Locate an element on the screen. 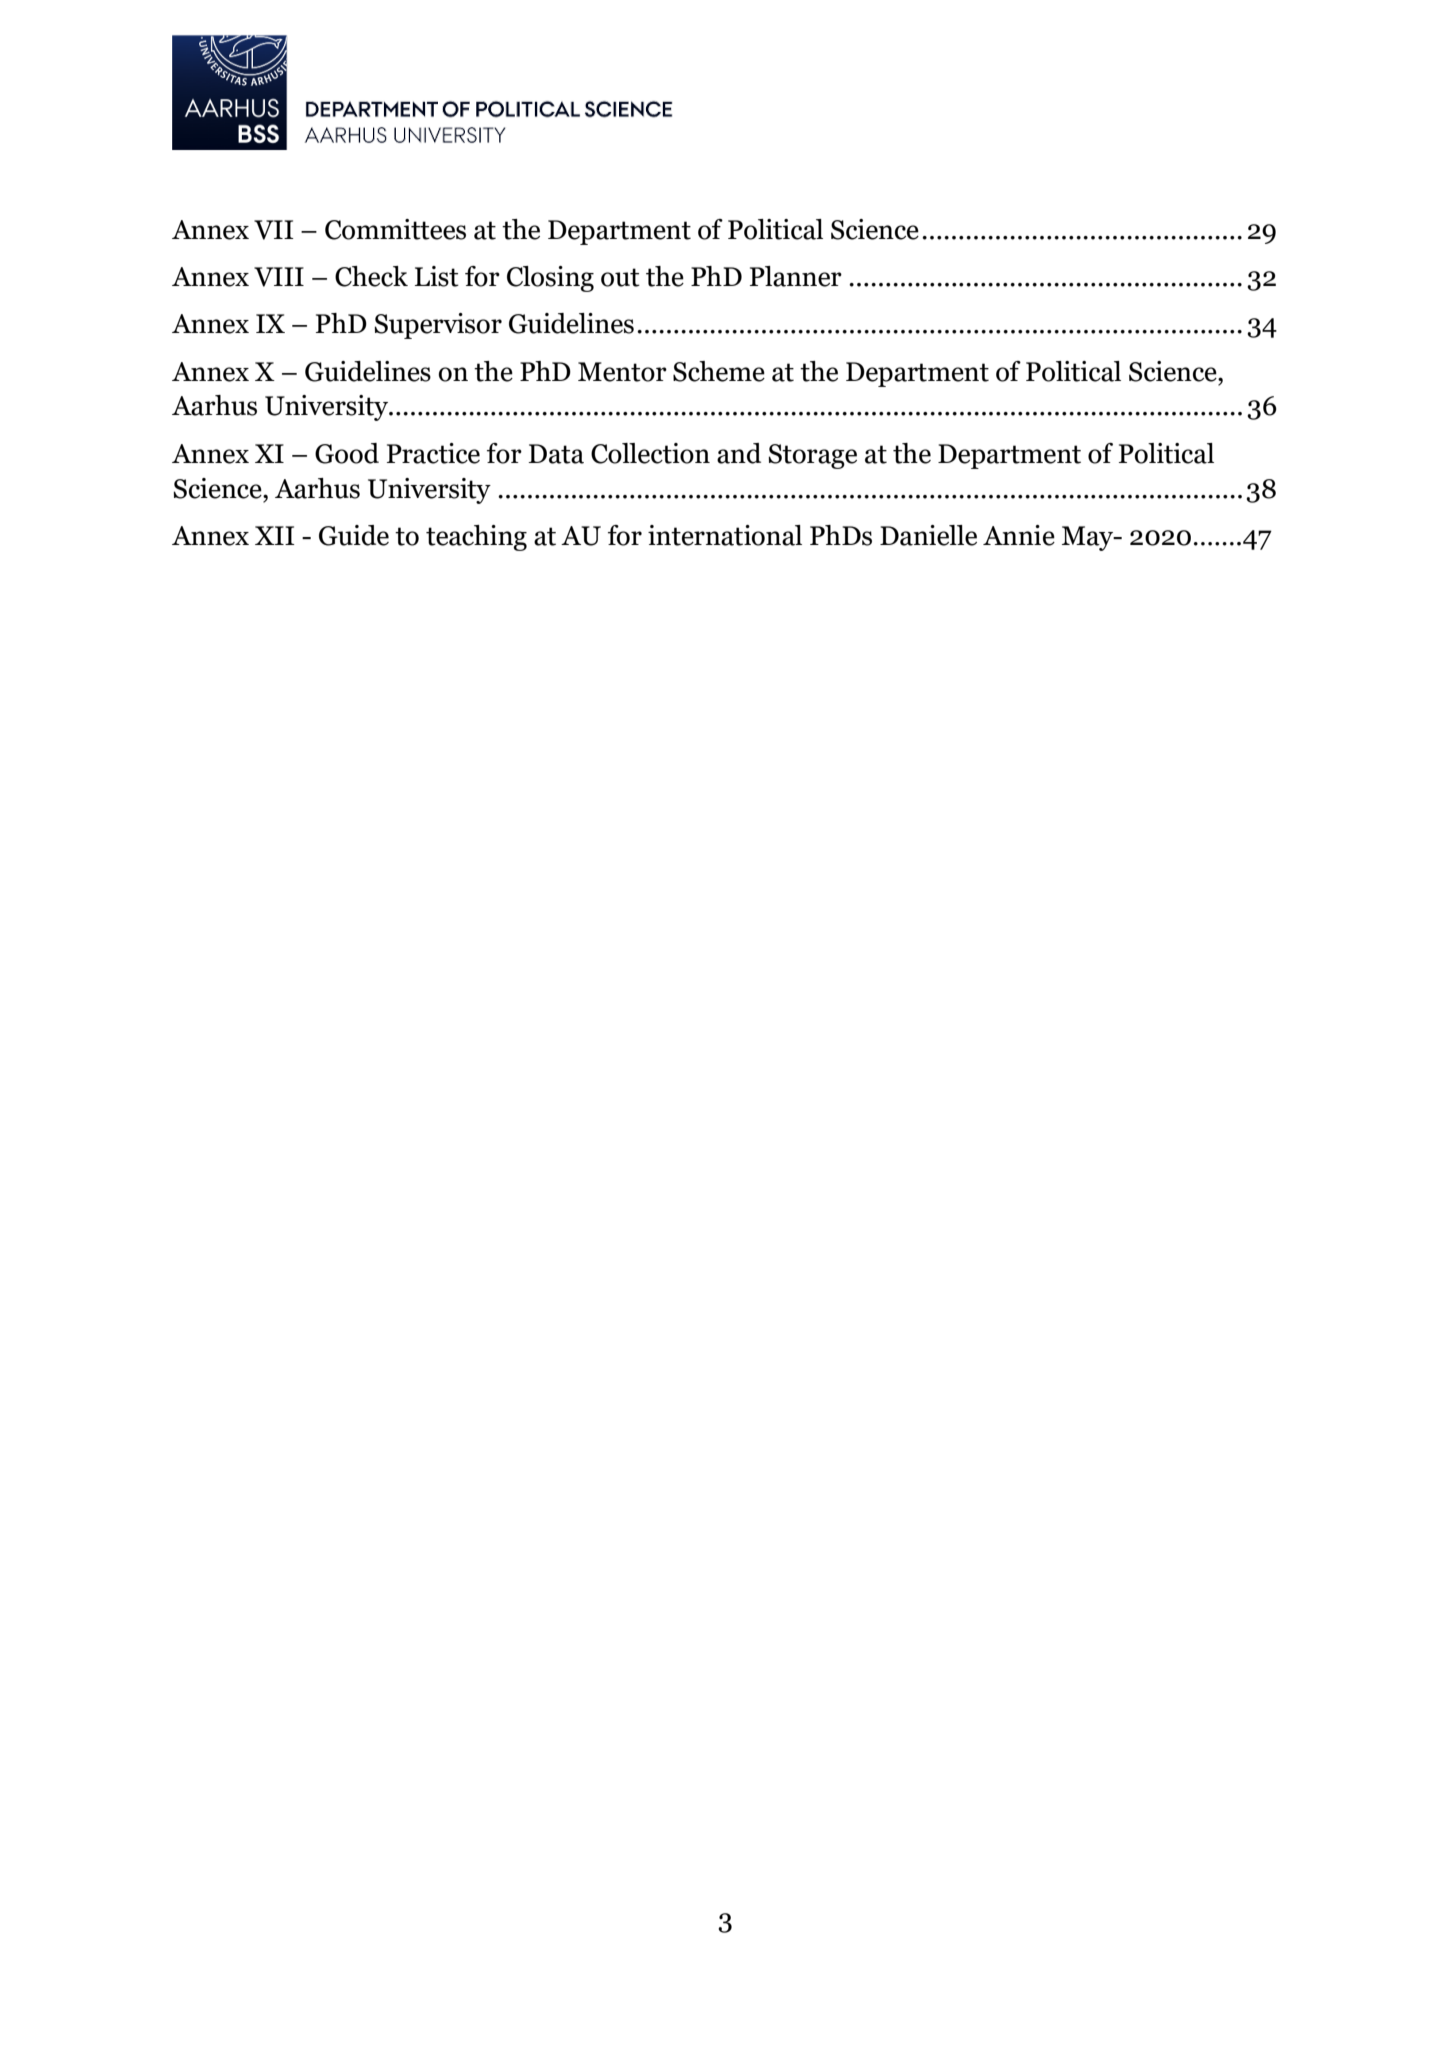 The image size is (1451, 2051). Storage is located at coordinates (812, 456).
